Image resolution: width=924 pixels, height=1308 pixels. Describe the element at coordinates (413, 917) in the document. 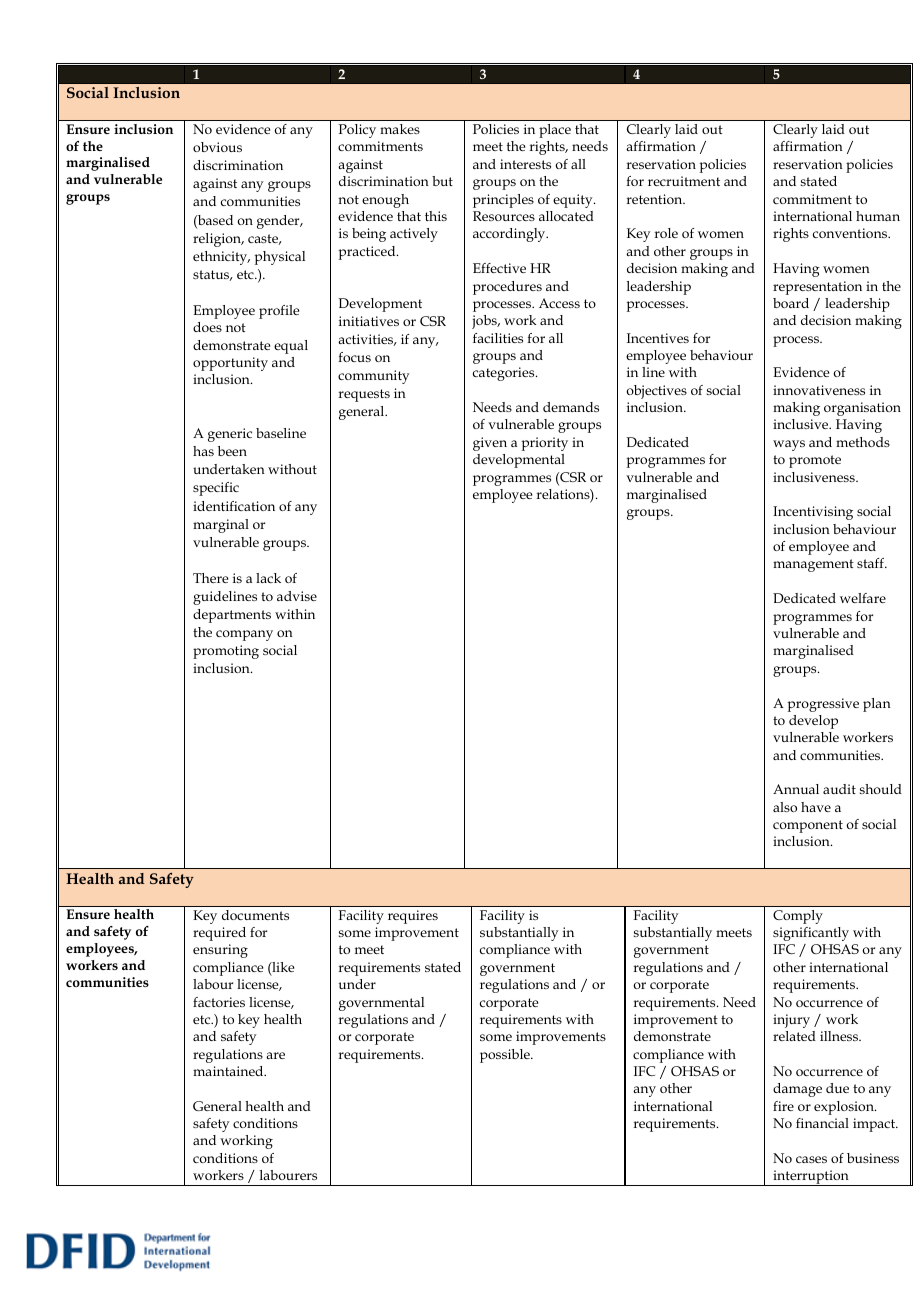

I see `requires` at that location.
